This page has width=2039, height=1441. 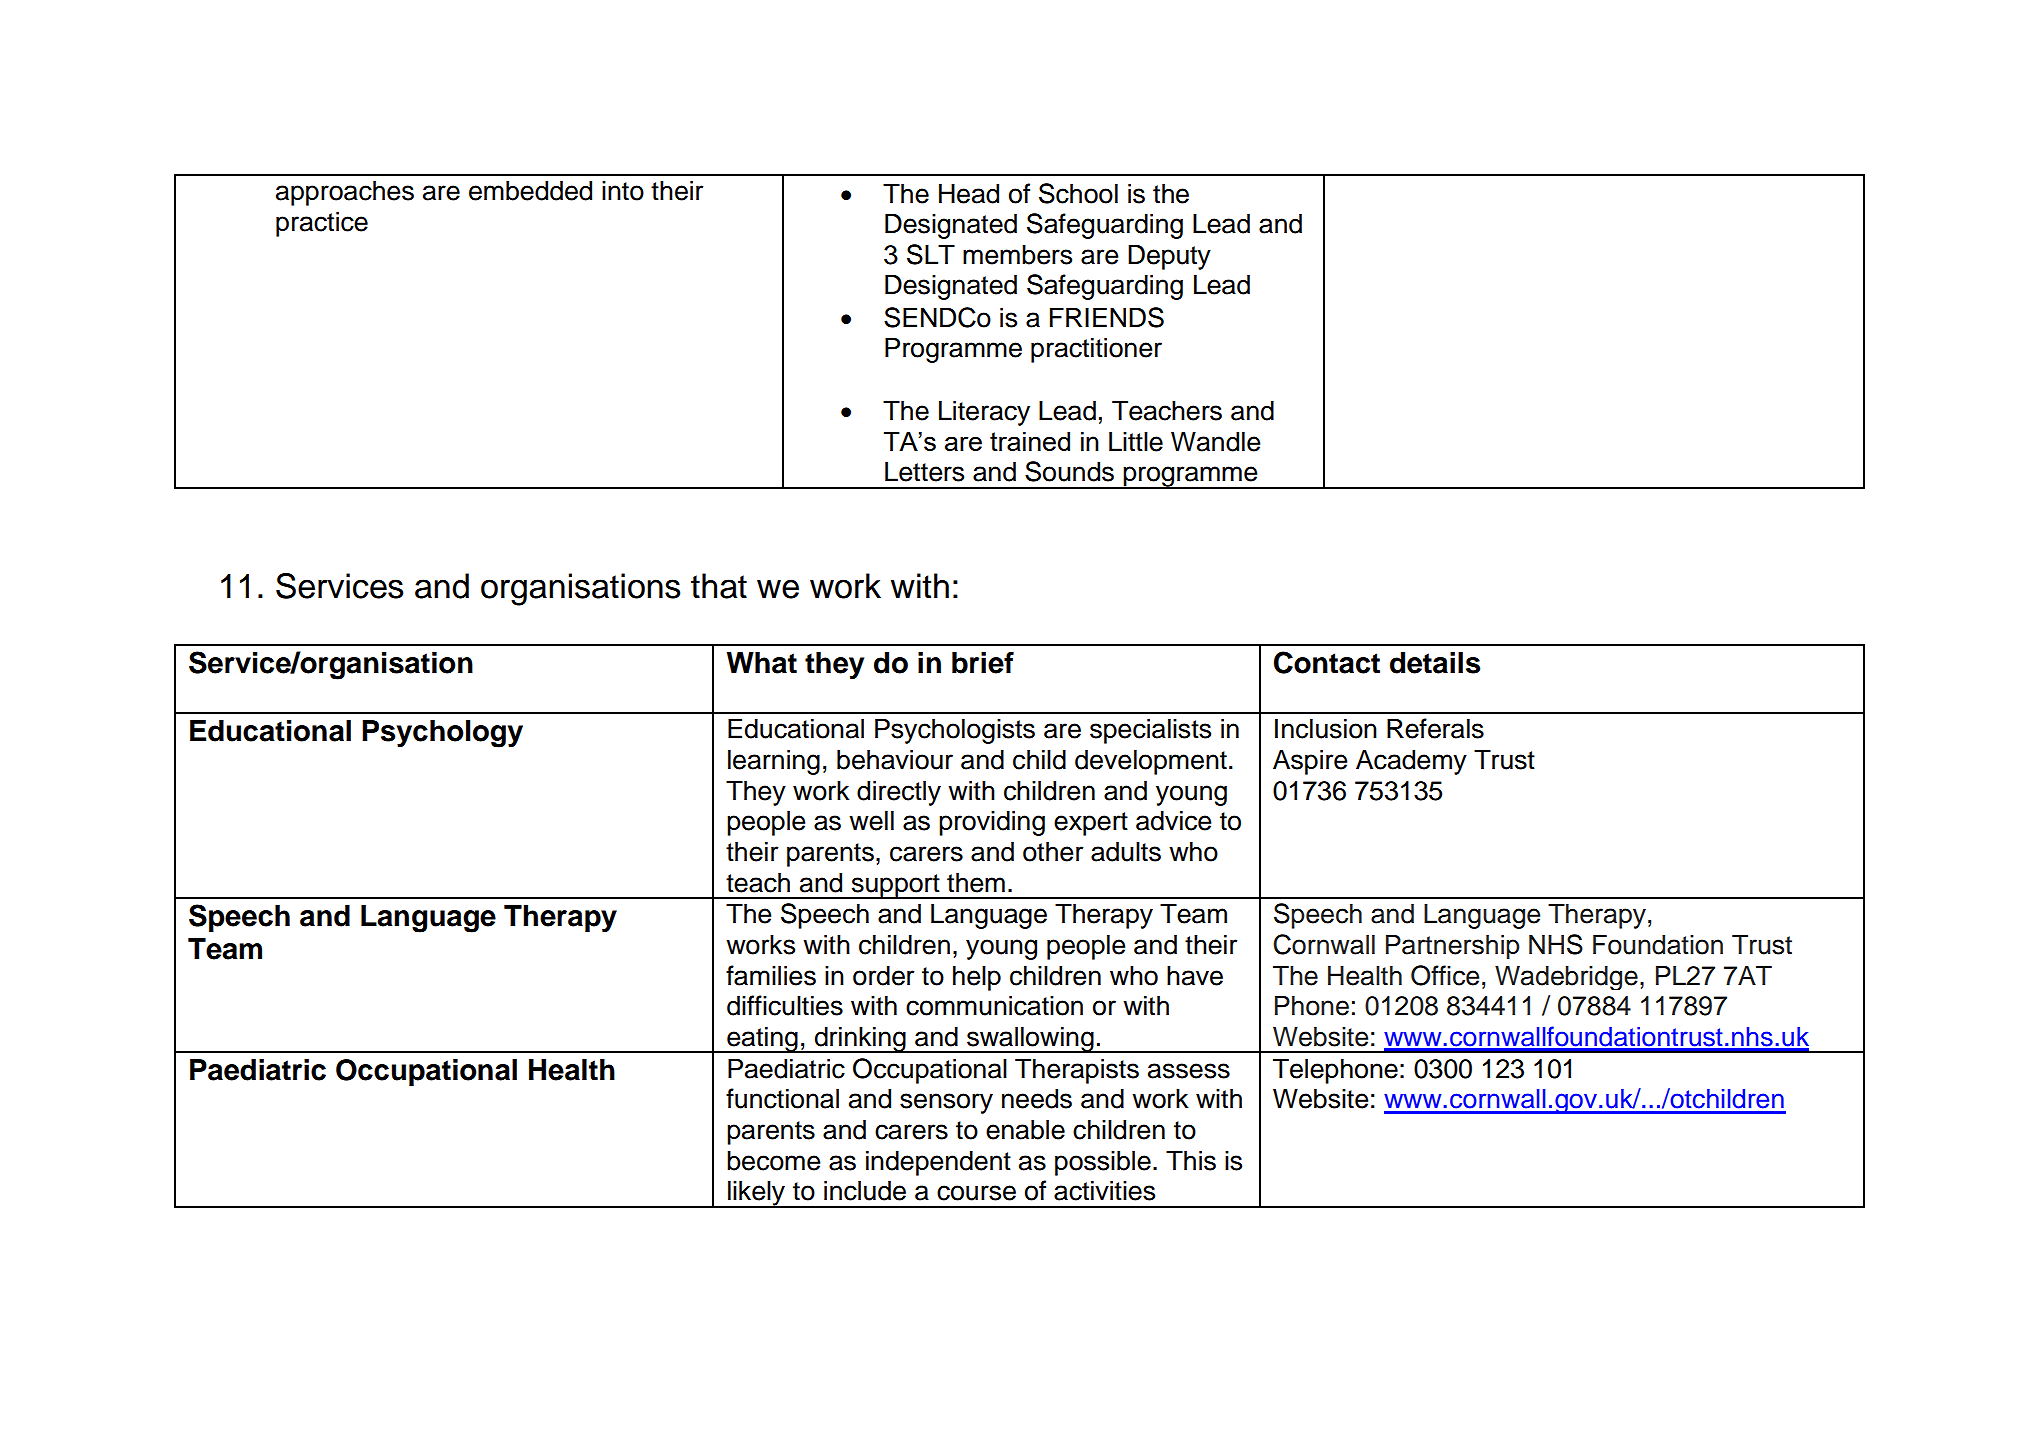 What do you see at coordinates (530, 190) in the page?
I see `embedded` at bounding box center [530, 190].
